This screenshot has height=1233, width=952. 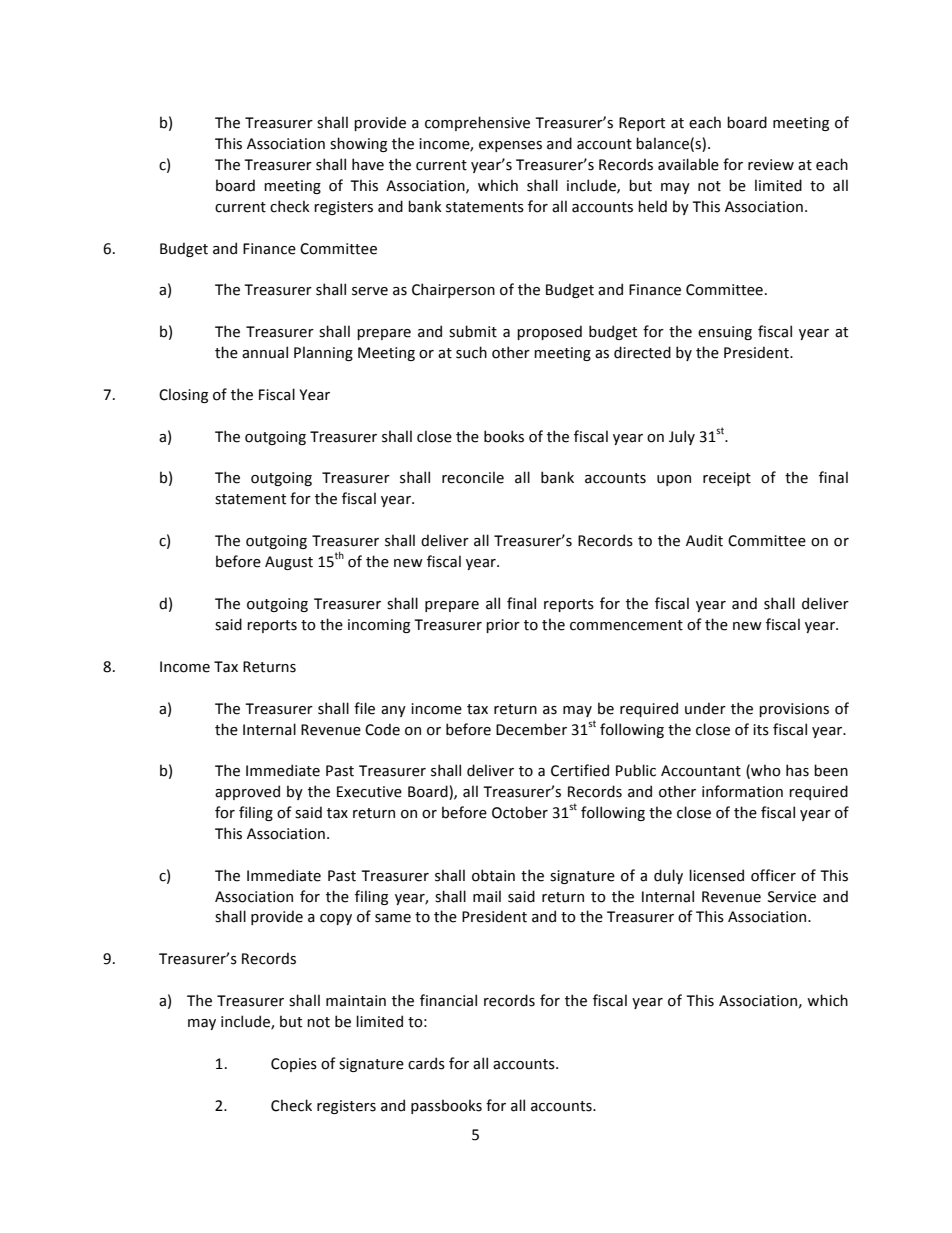 I want to click on Copies, so click(x=294, y=1065).
